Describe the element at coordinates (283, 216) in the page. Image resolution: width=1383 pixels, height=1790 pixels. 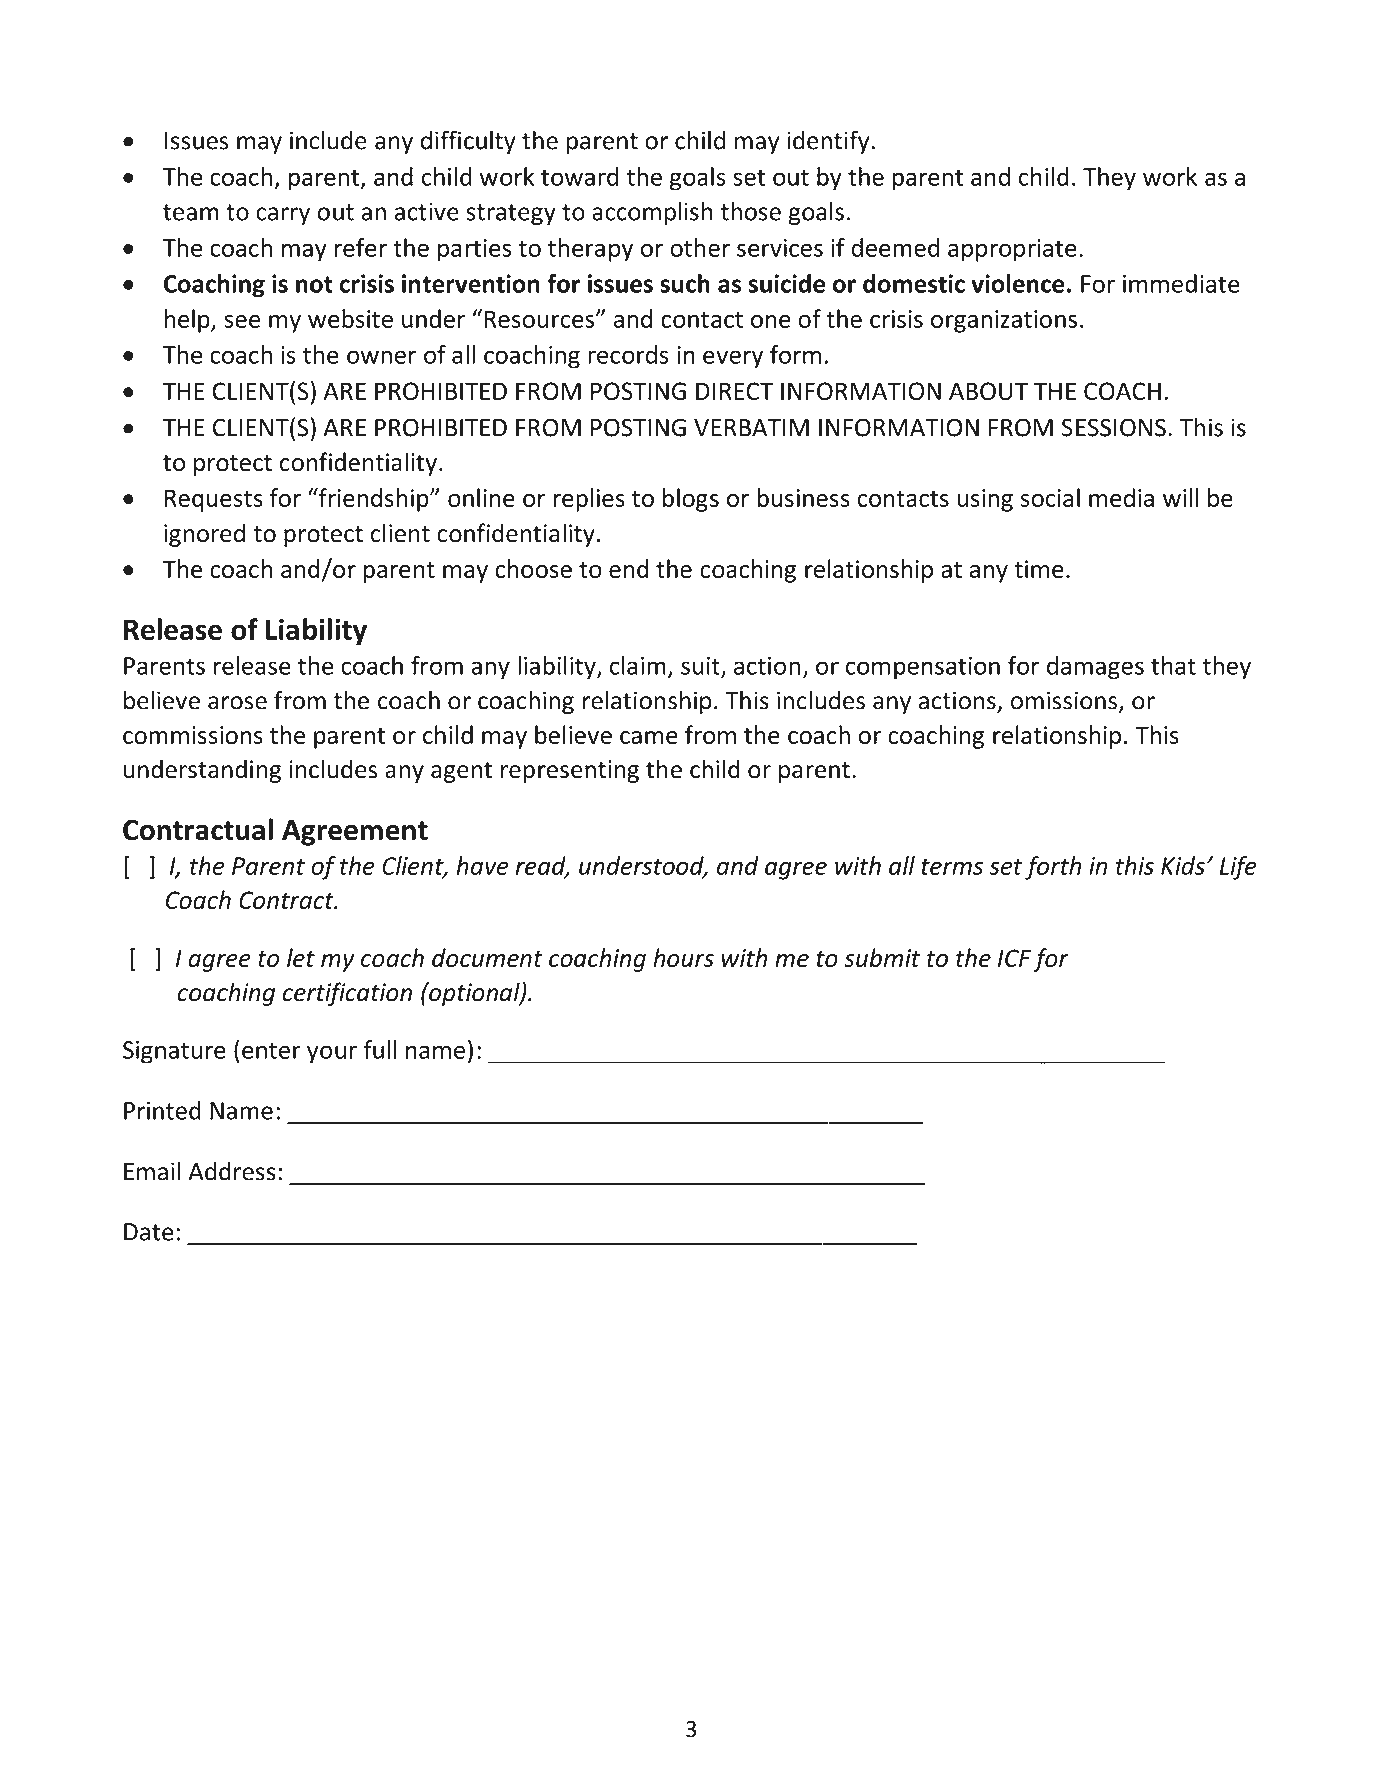
I see `carry` at that location.
